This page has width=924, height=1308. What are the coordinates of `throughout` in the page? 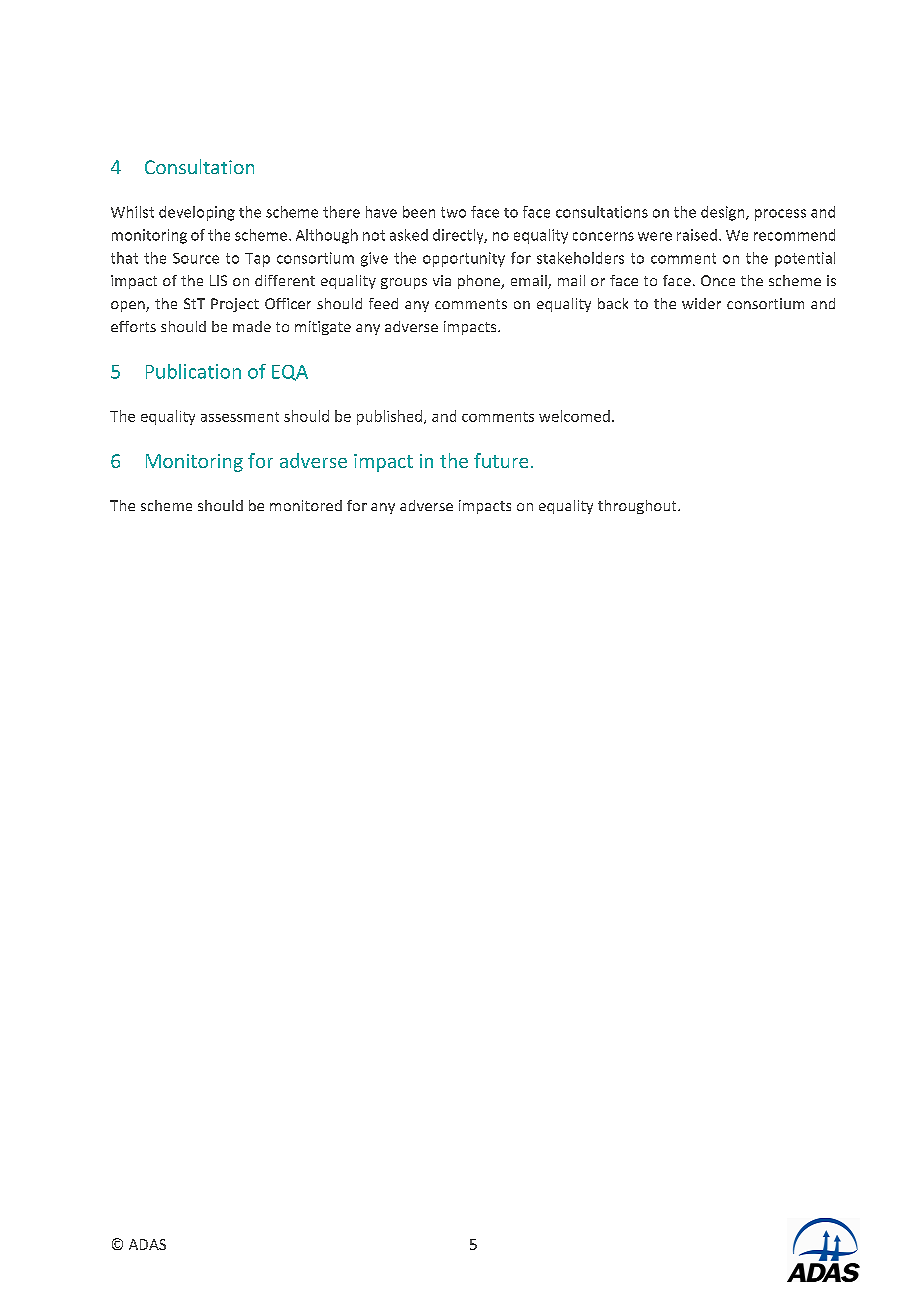 It's located at (638, 507).
